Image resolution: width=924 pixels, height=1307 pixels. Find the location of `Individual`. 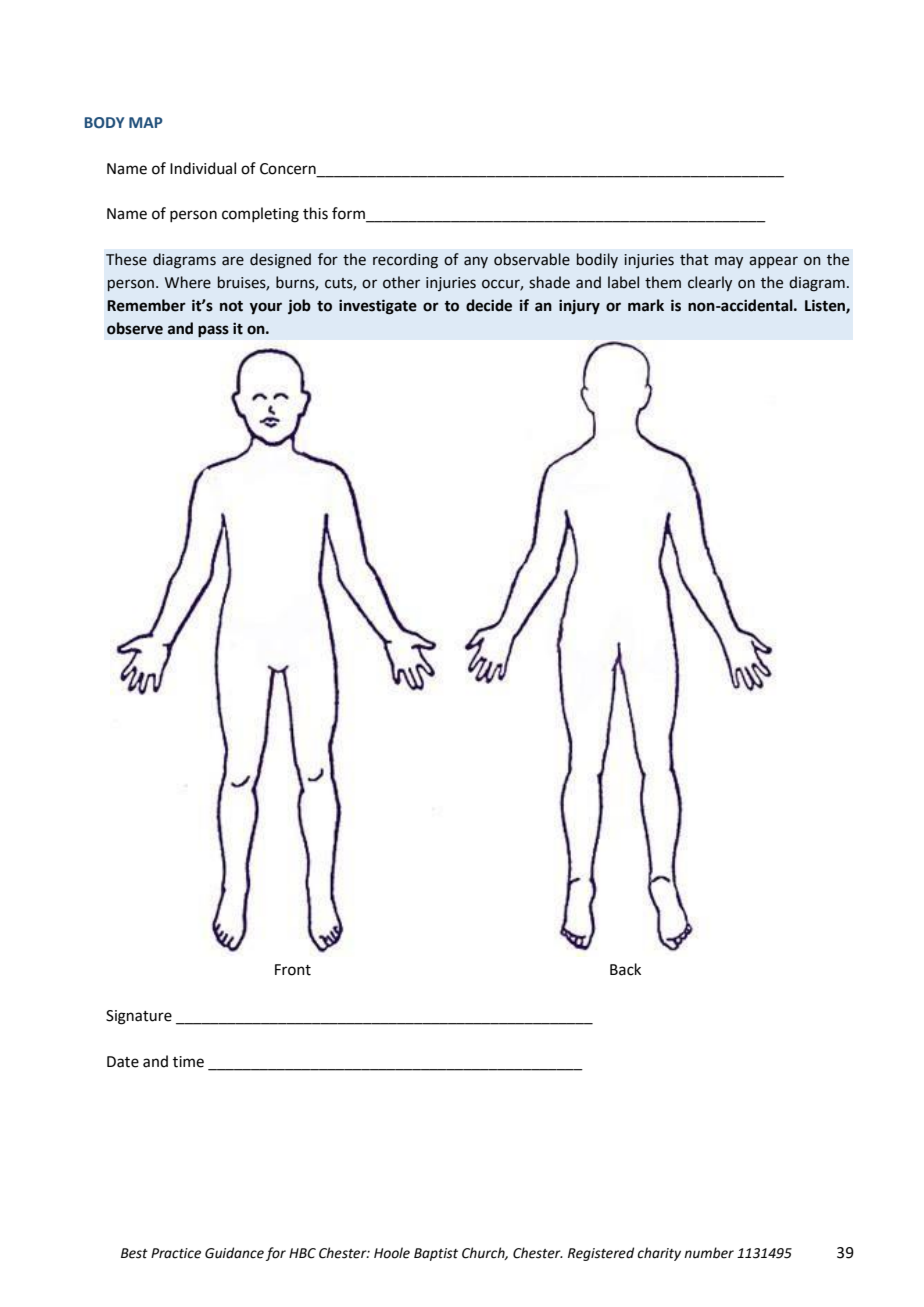

Individual is located at coordinates (203, 168).
